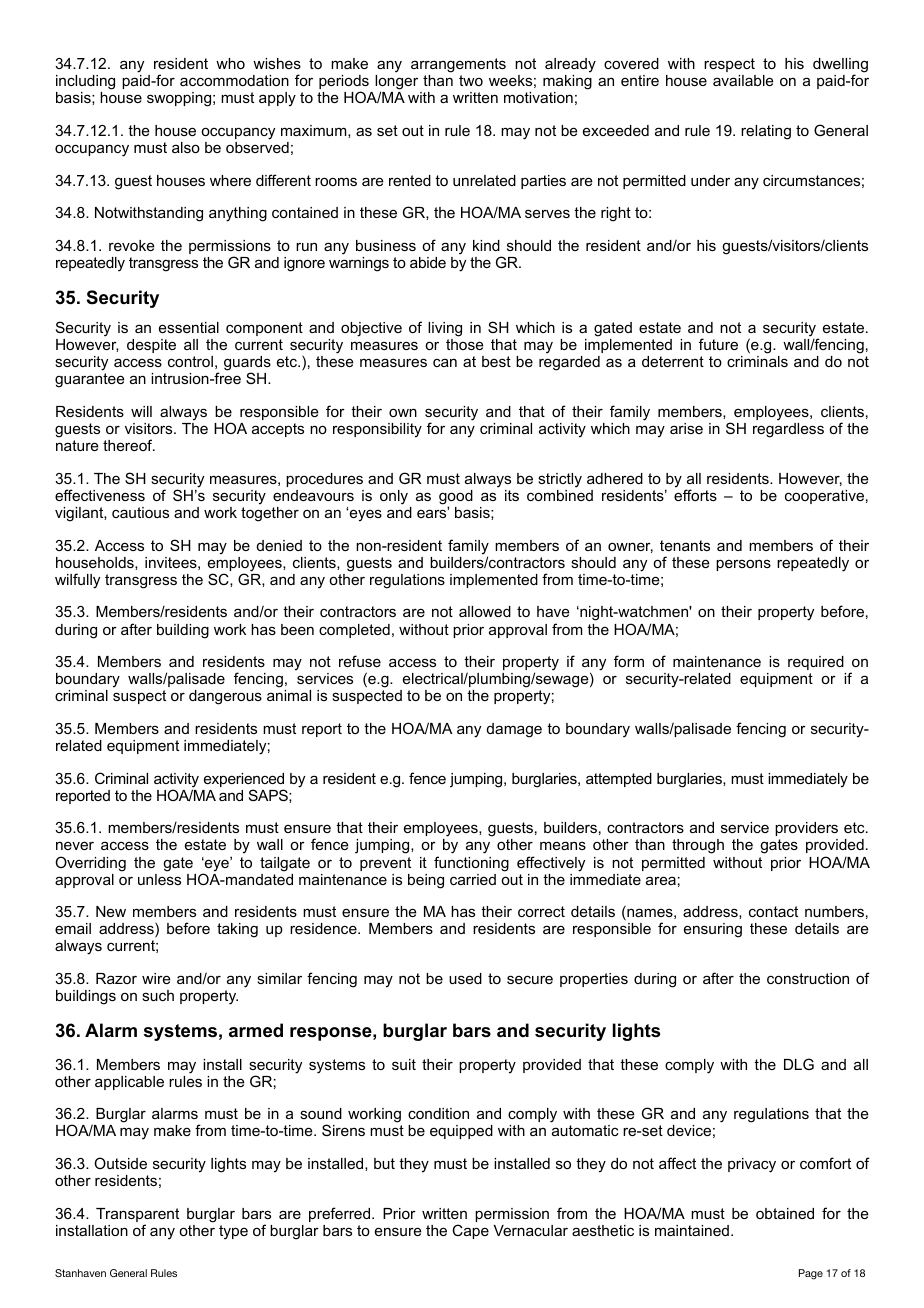 This page has height=1308, width=924. Describe the element at coordinates (456, 498) in the page. I see `good` at that location.
